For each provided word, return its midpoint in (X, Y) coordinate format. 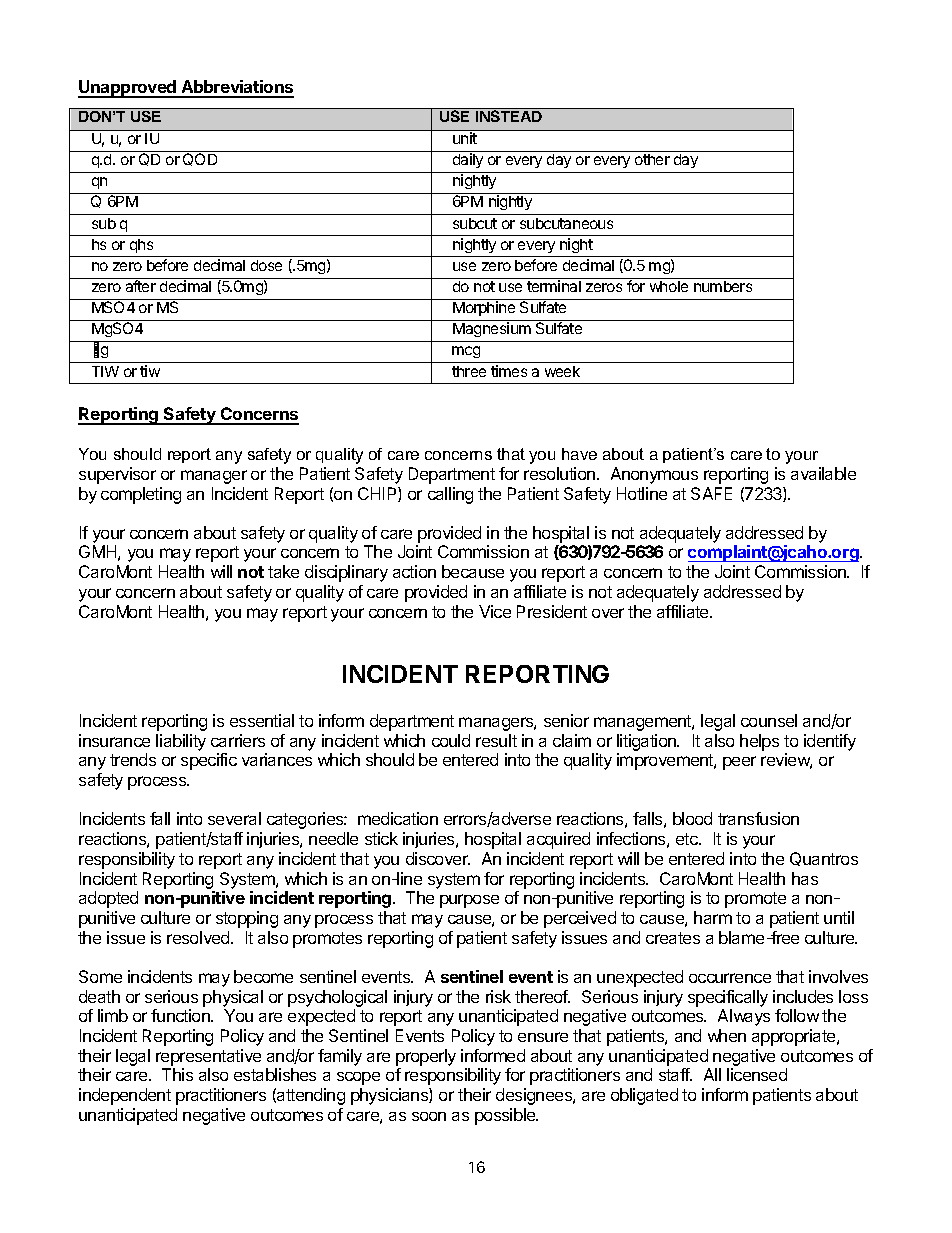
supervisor (117, 475)
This (177, 1074)
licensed (757, 1074)
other (652, 159)
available (823, 473)
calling (450, 495)
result (496, 740)
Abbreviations (236, 88)
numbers (723, 286)
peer (739, 763)
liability (181, 742)
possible (506, 1116)
